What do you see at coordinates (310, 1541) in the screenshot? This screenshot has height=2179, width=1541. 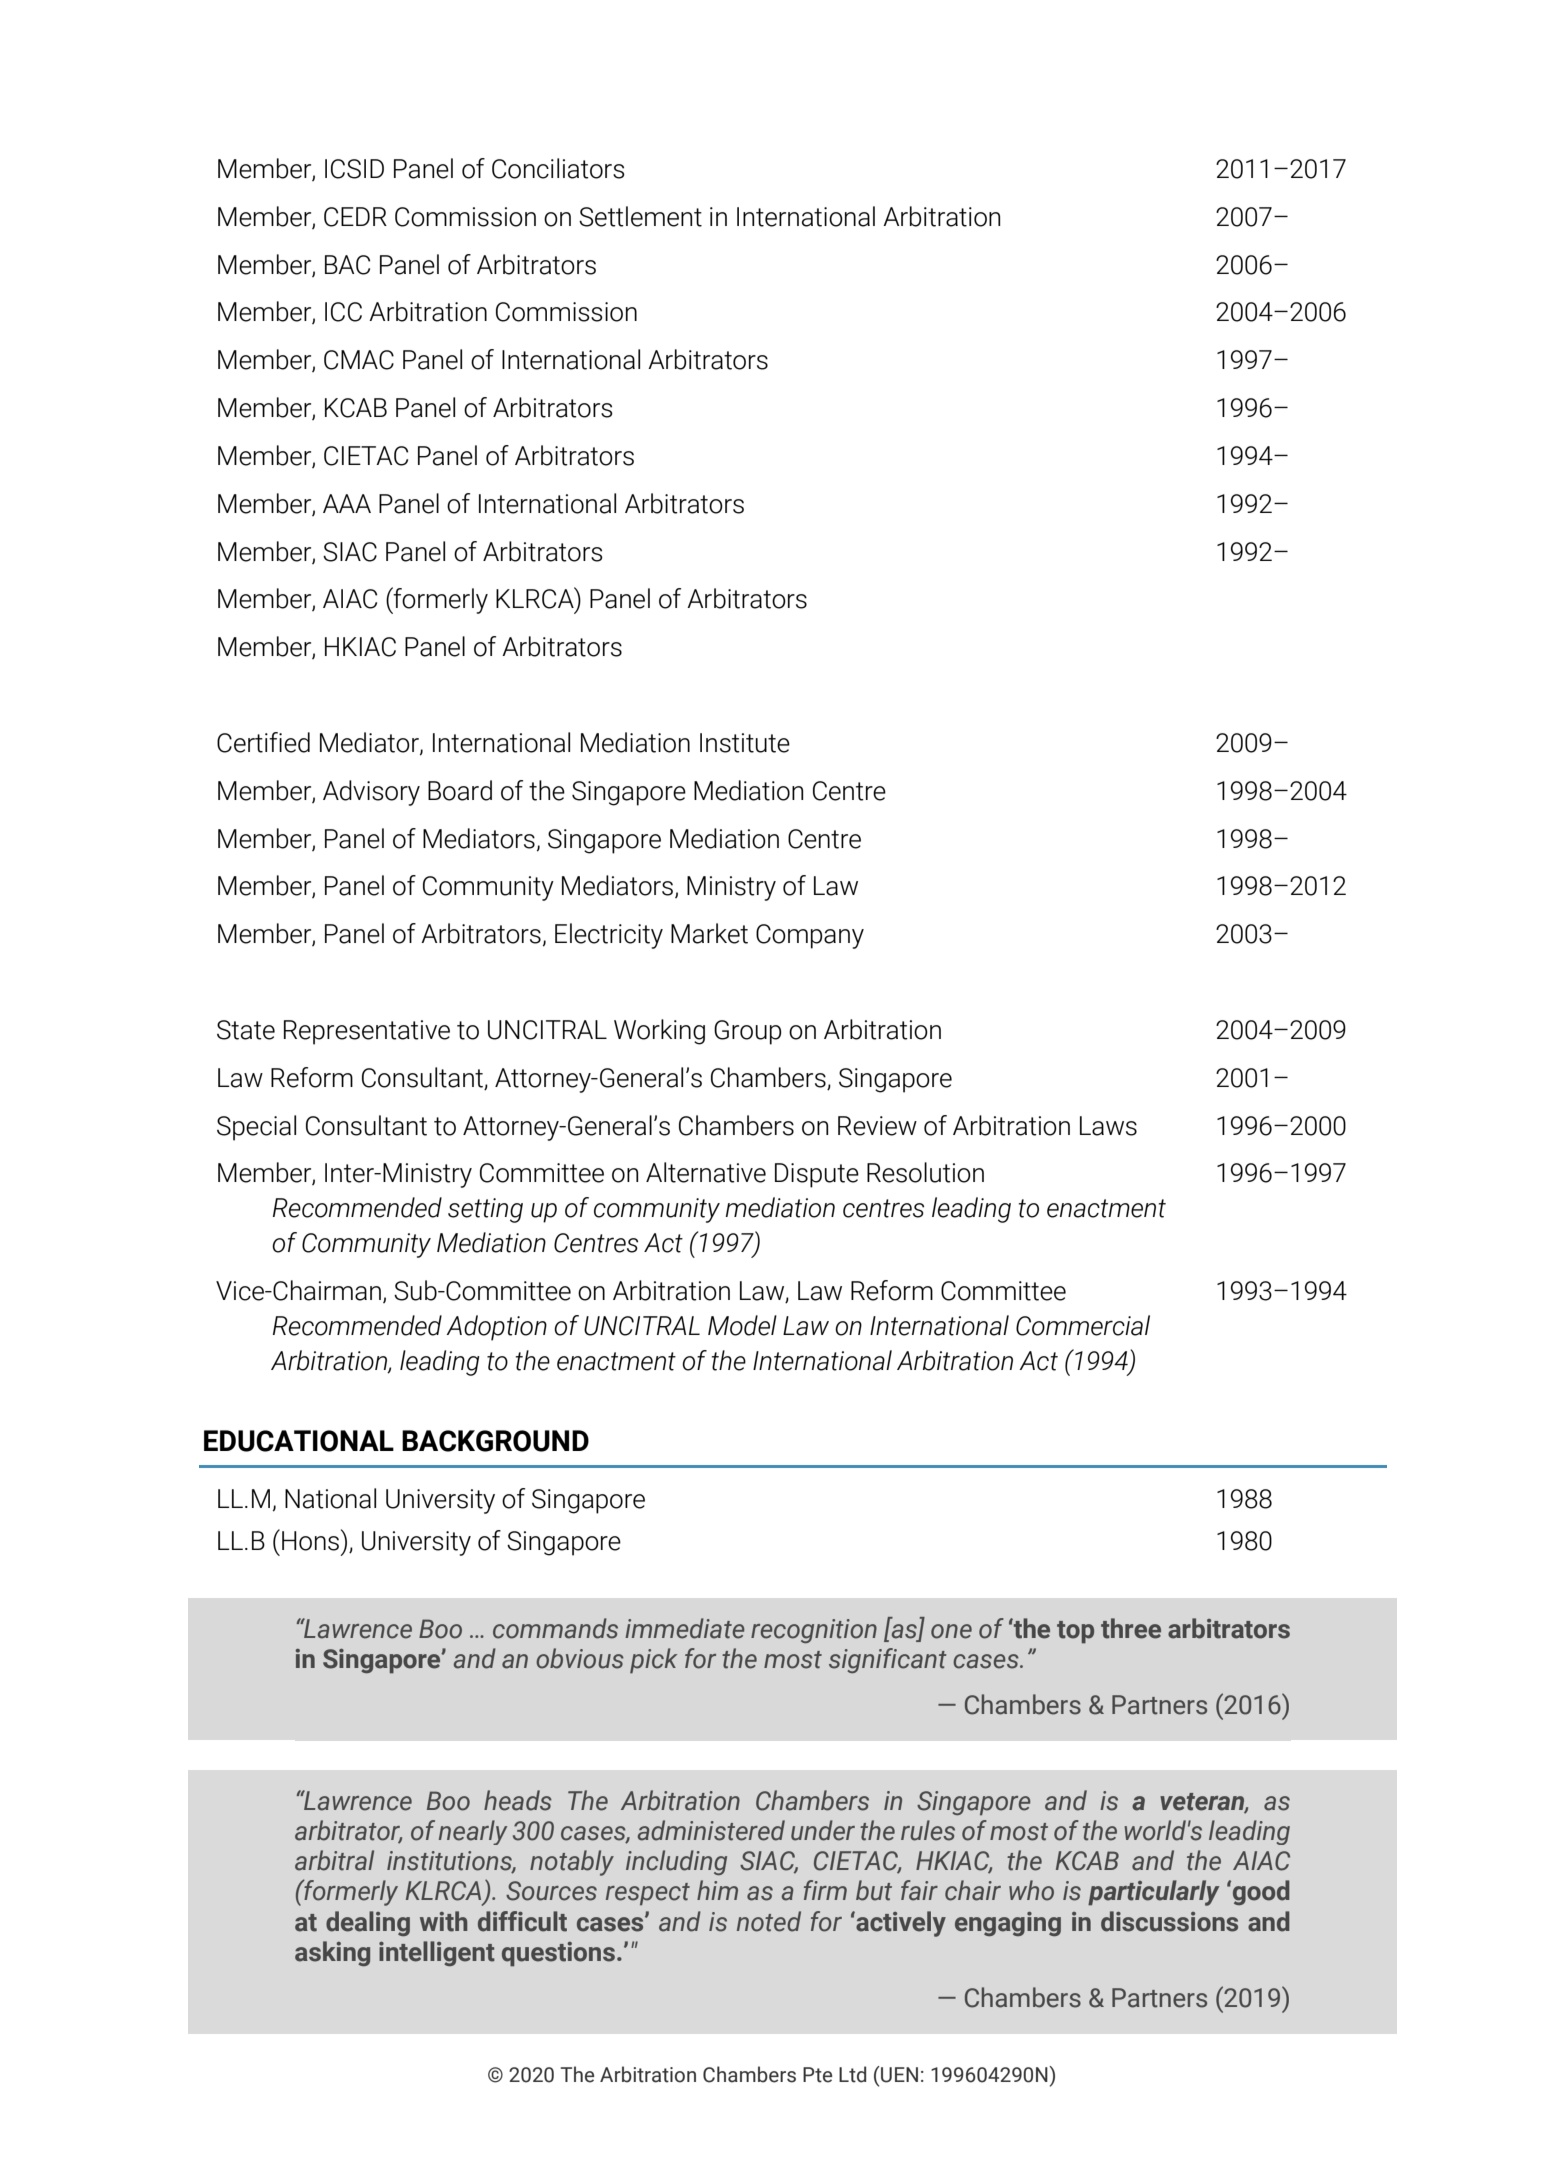 I see `Hons` at bounding box center [310, 1541].
